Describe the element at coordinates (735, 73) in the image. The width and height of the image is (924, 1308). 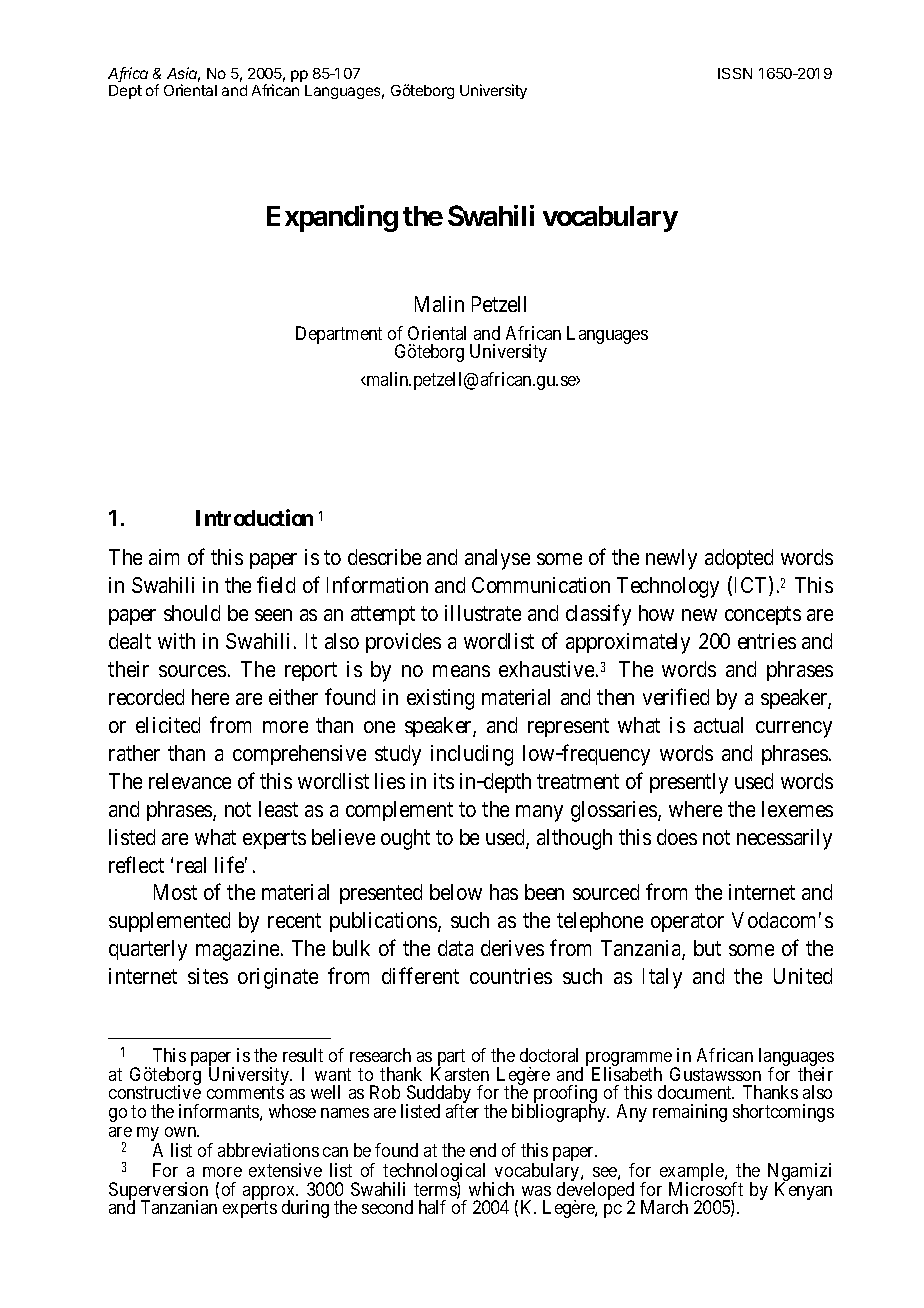
I see `ISSN` at that location.
